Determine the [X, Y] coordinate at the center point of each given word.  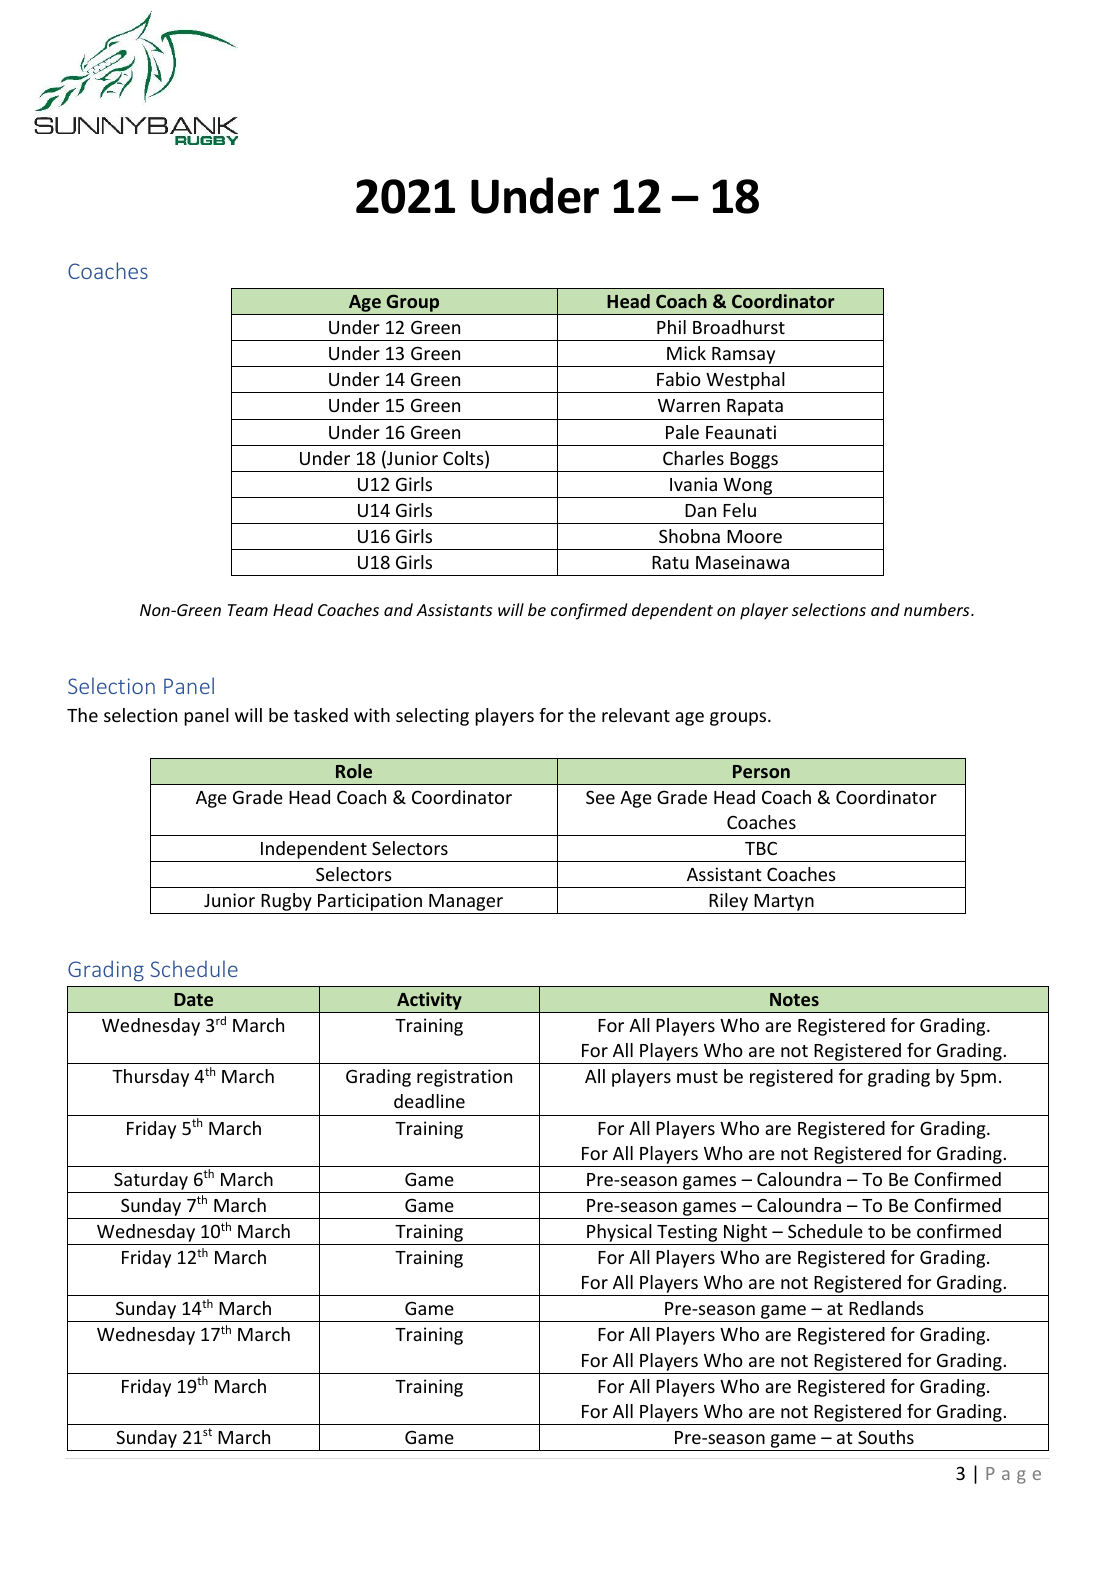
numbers [938, 609]
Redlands [886, 1308]
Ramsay [744, 357]
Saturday [151, 1181]
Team [248, 610]
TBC [761, 848]
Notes [794, 999]
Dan [700, 510]
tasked [321, 715]
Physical [619, 1234]
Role [354, 771]
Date [193, 999]
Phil [671, 327]
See [600, 797]
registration [464, 1078]
